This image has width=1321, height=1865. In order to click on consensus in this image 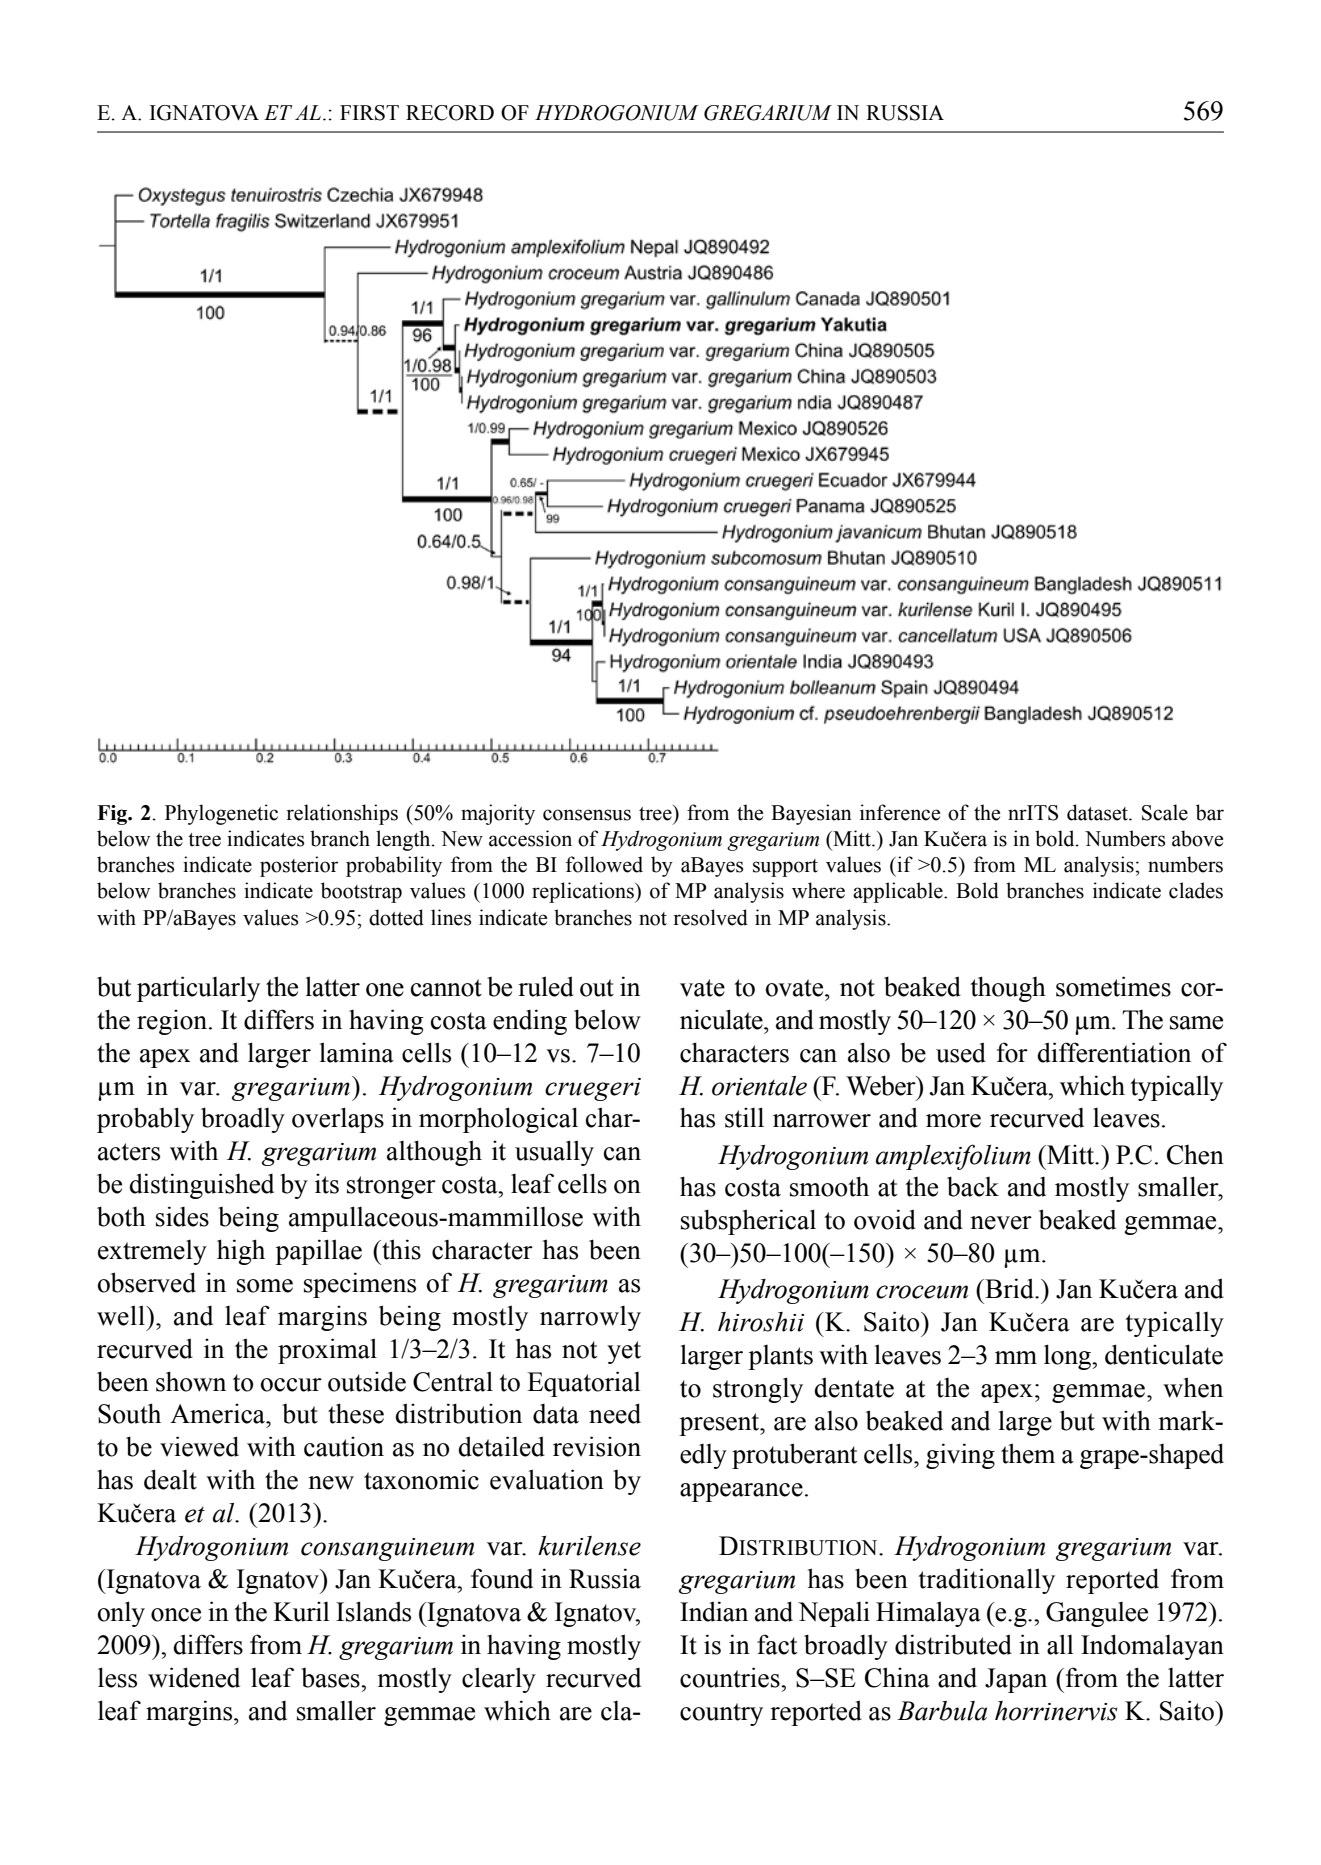, I will do `click(587, 815)`.
